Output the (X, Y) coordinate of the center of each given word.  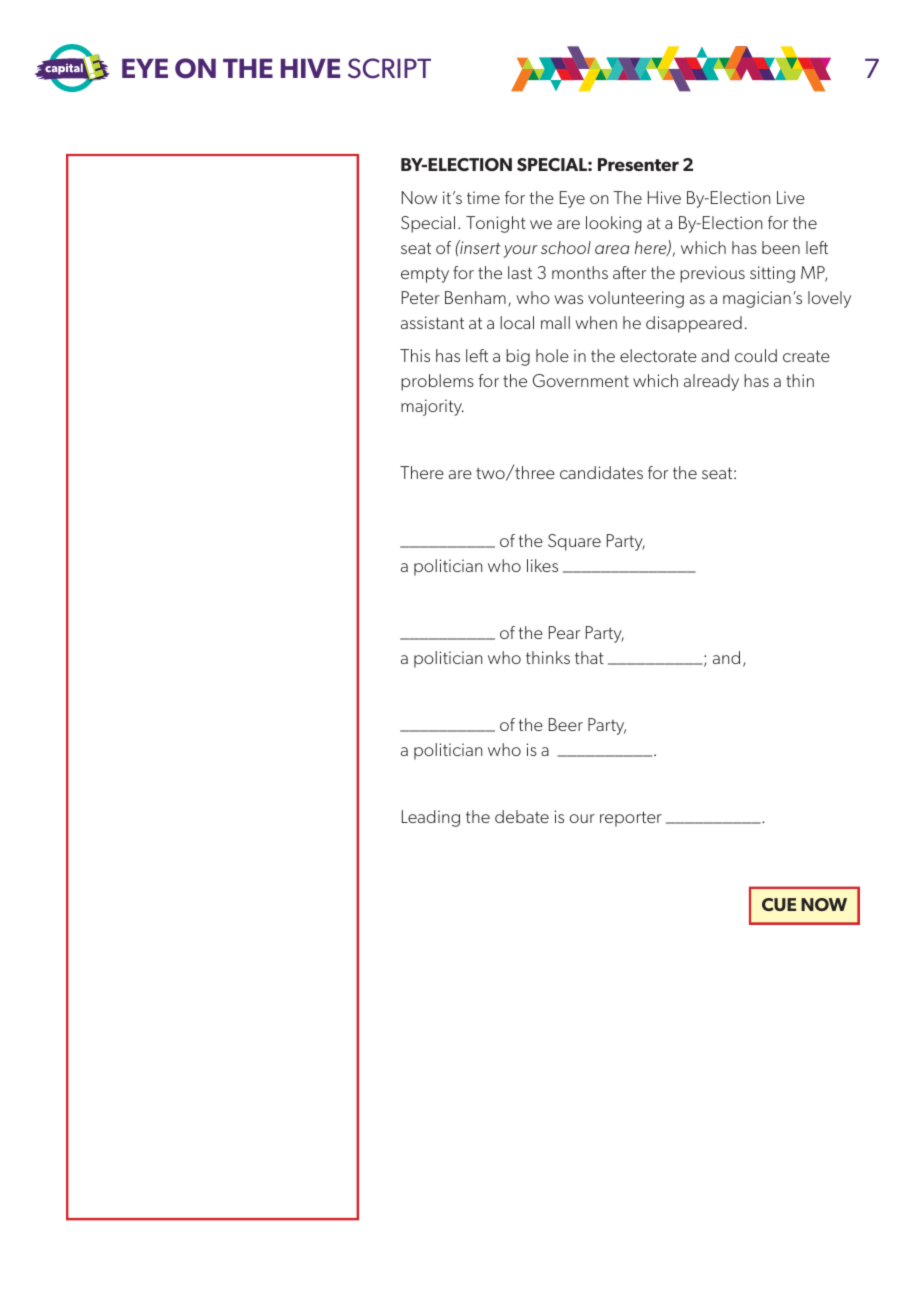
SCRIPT (389, 68)
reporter (631, 819)
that (589, 657)
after (629, 272)
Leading (431, 818)
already (711, 382)
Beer (566, 724)
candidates (601, 472)
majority (432, 407)
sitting (772, 274)
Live (791, 197)
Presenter (638, 164)
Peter (421, 297)
